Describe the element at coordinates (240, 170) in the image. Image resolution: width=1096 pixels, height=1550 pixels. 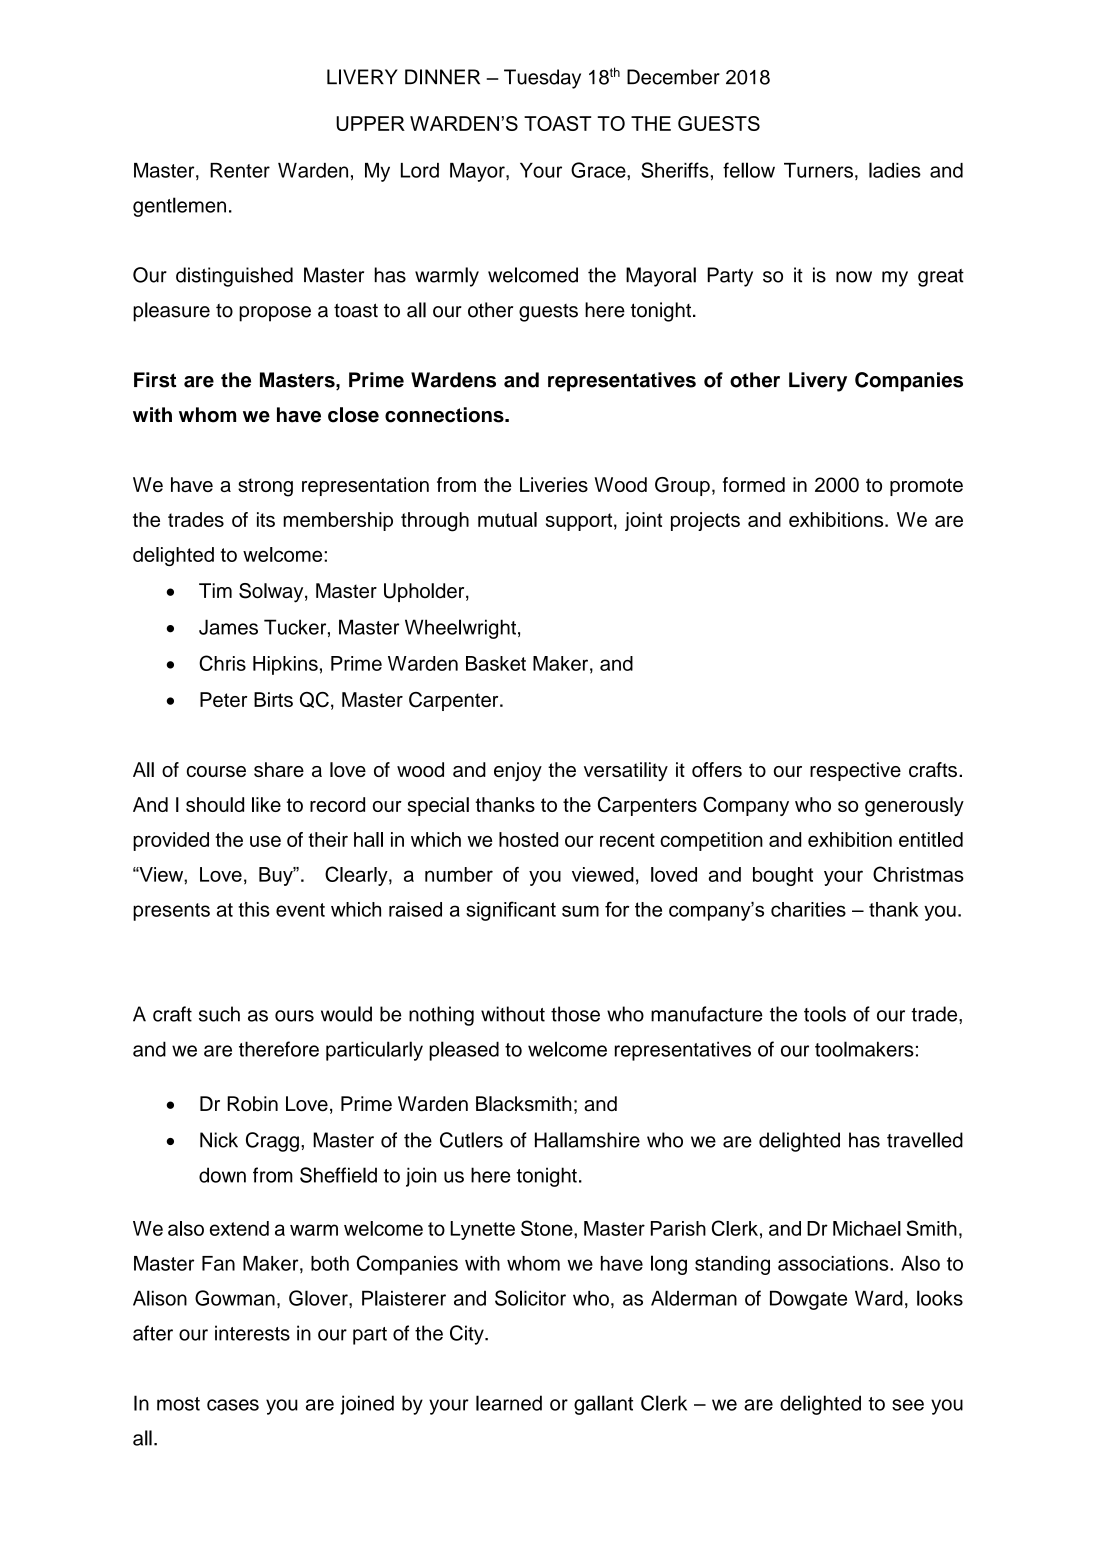
I see `Renter` at that location.
